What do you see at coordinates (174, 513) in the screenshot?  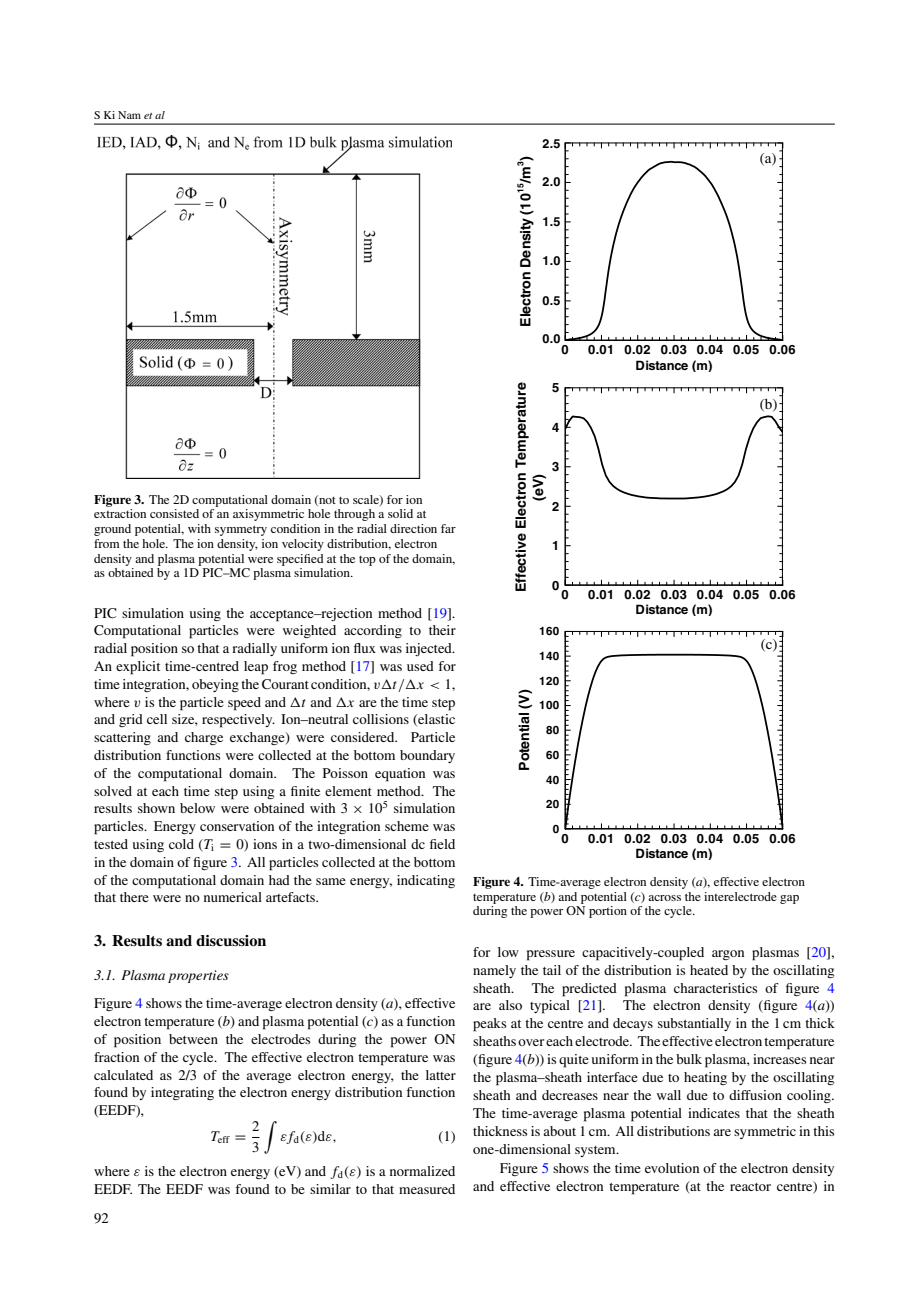 I see `consisted` at bounding box center [174, 513].
